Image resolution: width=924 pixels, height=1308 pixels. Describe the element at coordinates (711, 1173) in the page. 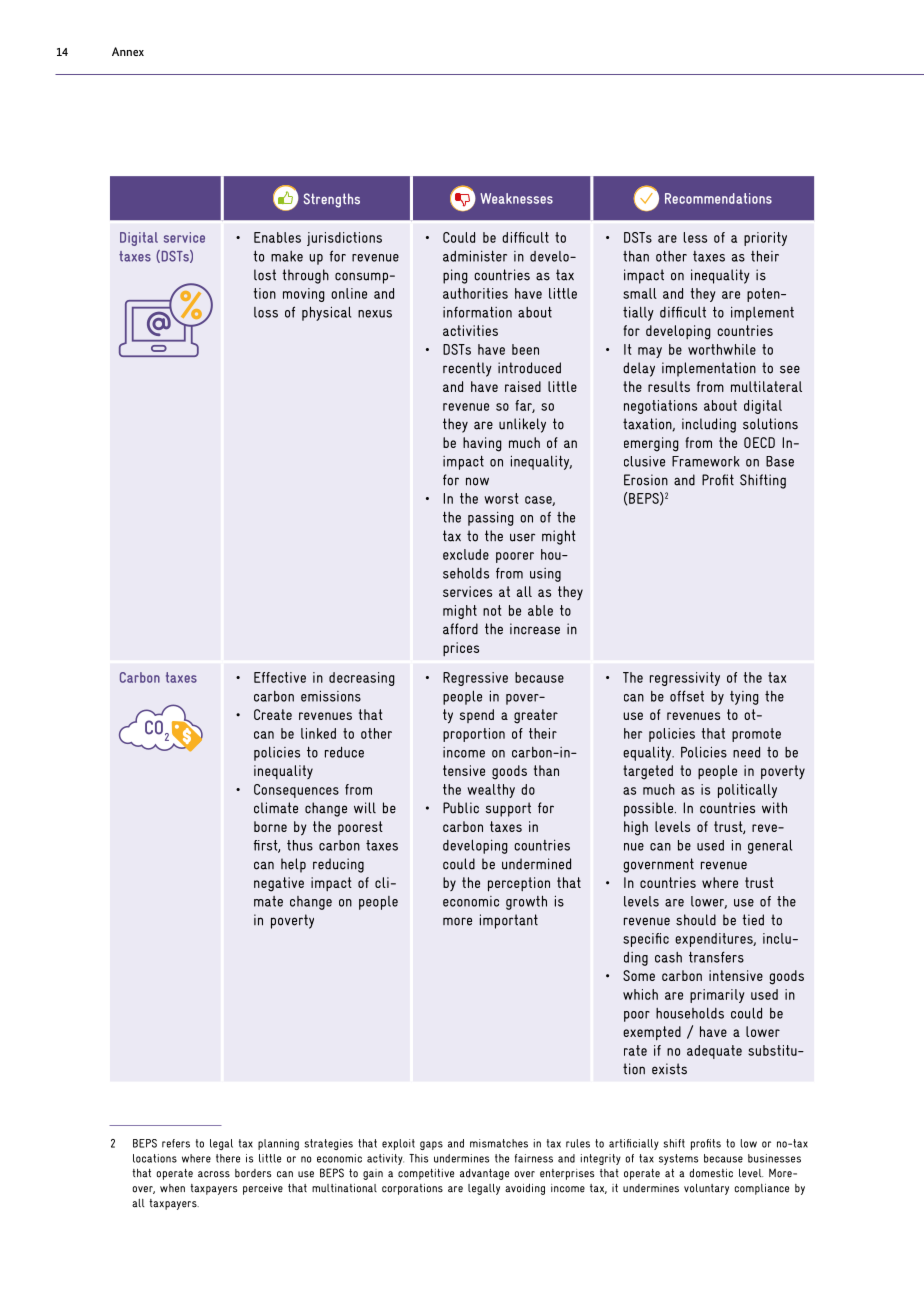

I see `domestic` at that location.
